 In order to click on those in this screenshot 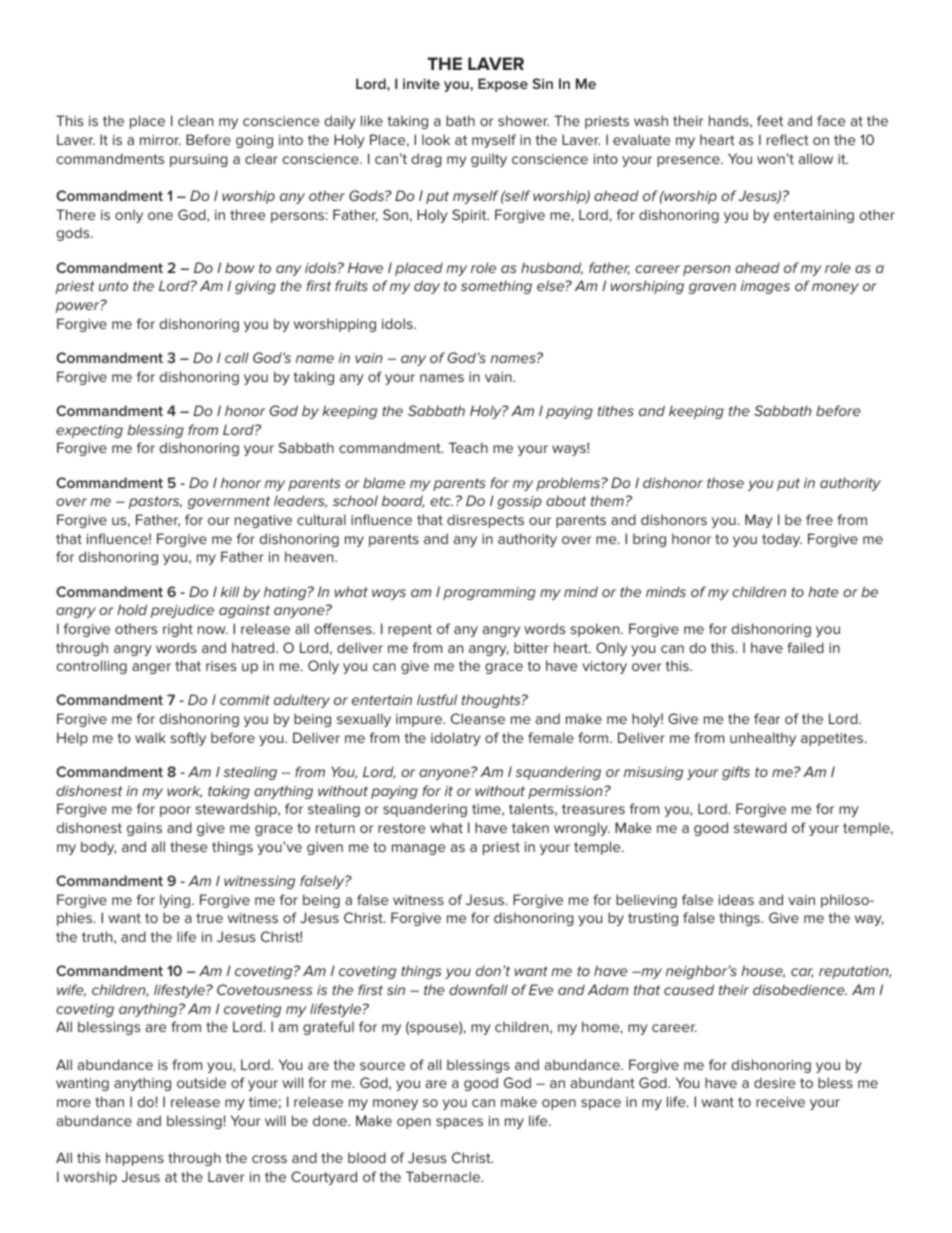, I will do `click(725, 482)`.
